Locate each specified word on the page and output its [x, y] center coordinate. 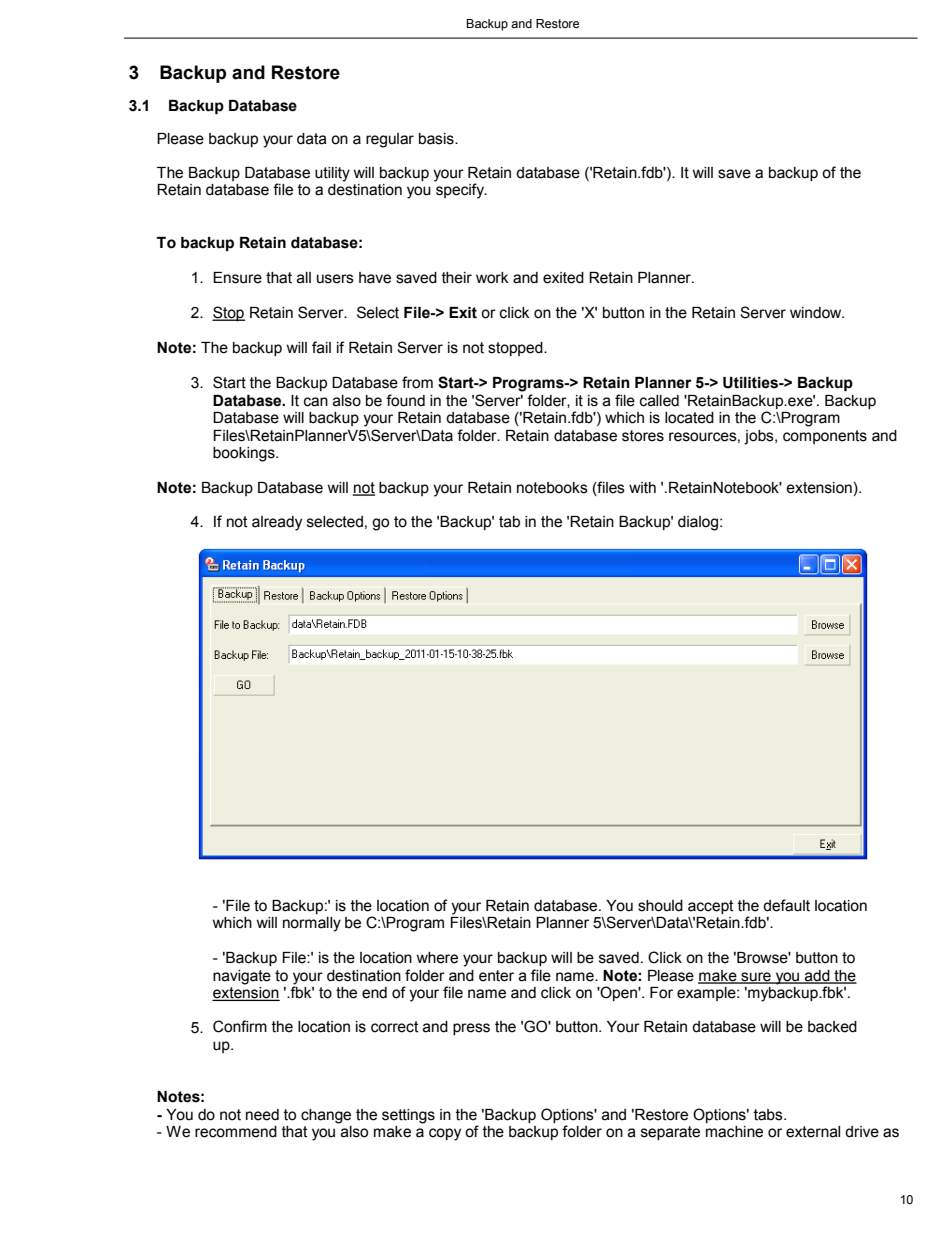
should [660, 906]
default [786, 905]
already [277, 523]
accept [711, 907]
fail [321, 347]
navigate [242, 977]
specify [460, 190]
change [326, 1116]
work [492, 278]
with [642, 488]
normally [312, 924]
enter [496, 976]
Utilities [751, 383]
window [817, 313]
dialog [699, 523]
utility [332, 174]
